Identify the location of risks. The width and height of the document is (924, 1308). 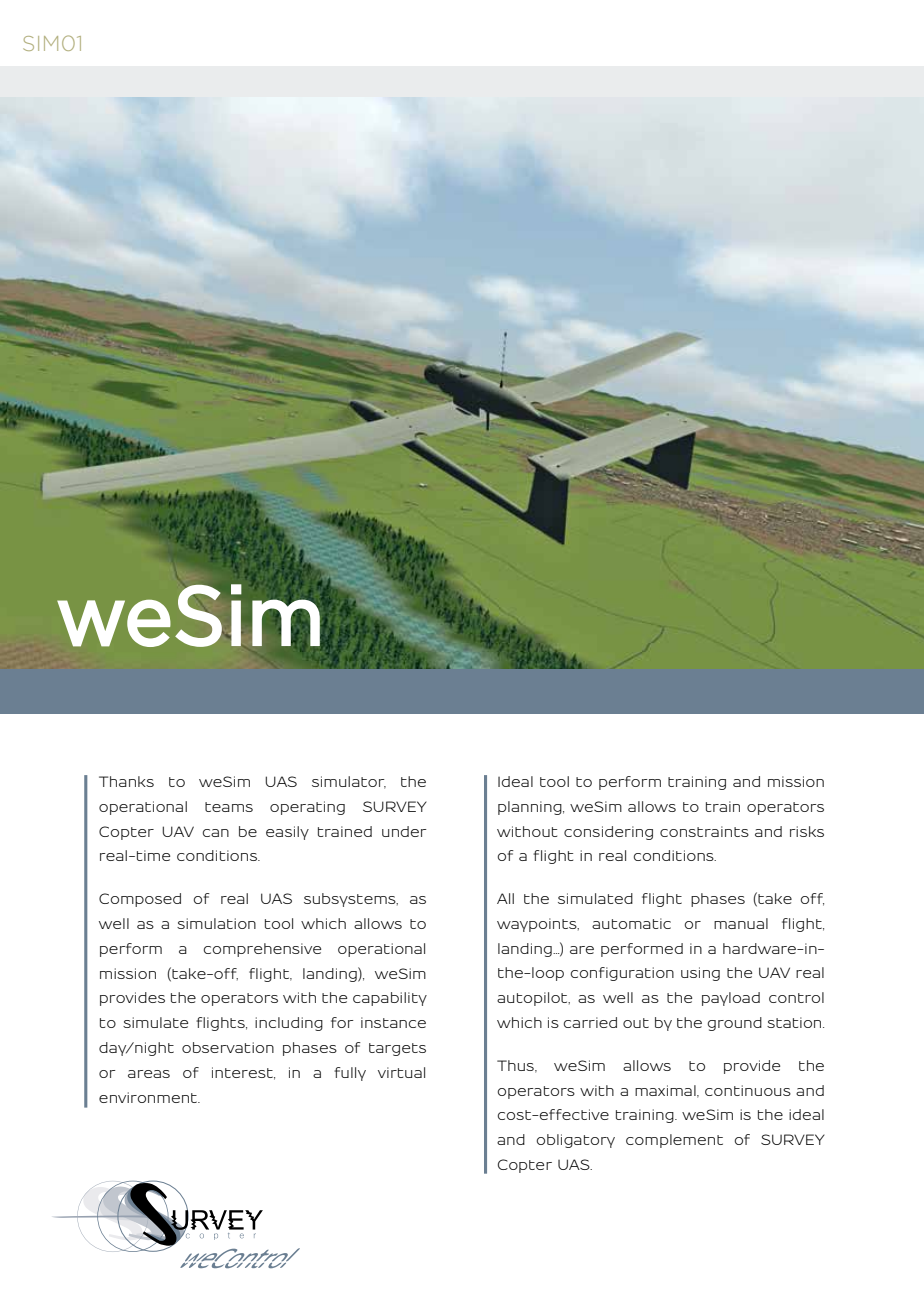
(807, 831).
